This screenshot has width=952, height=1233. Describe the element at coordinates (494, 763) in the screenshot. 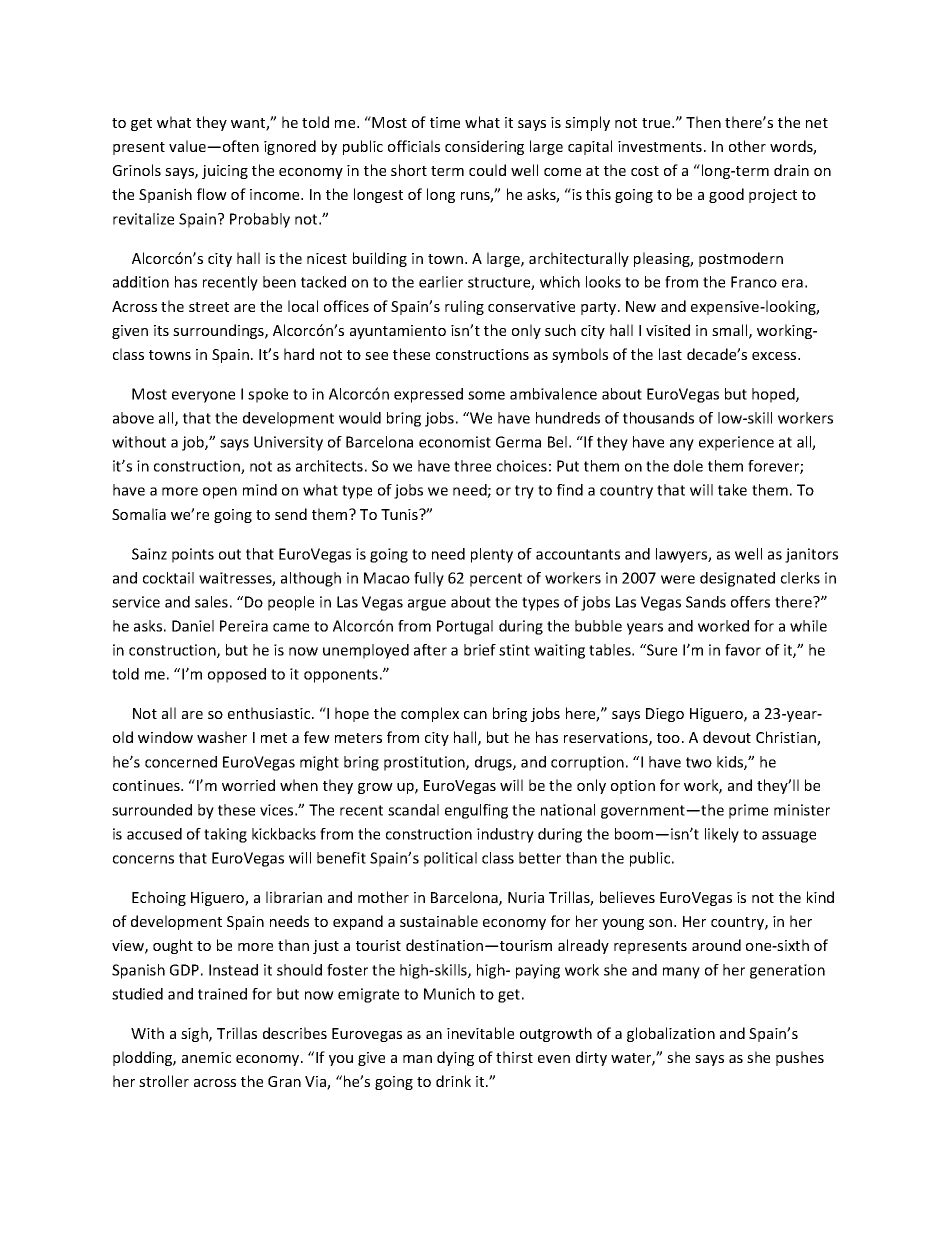

I see `drugs` at that location.
